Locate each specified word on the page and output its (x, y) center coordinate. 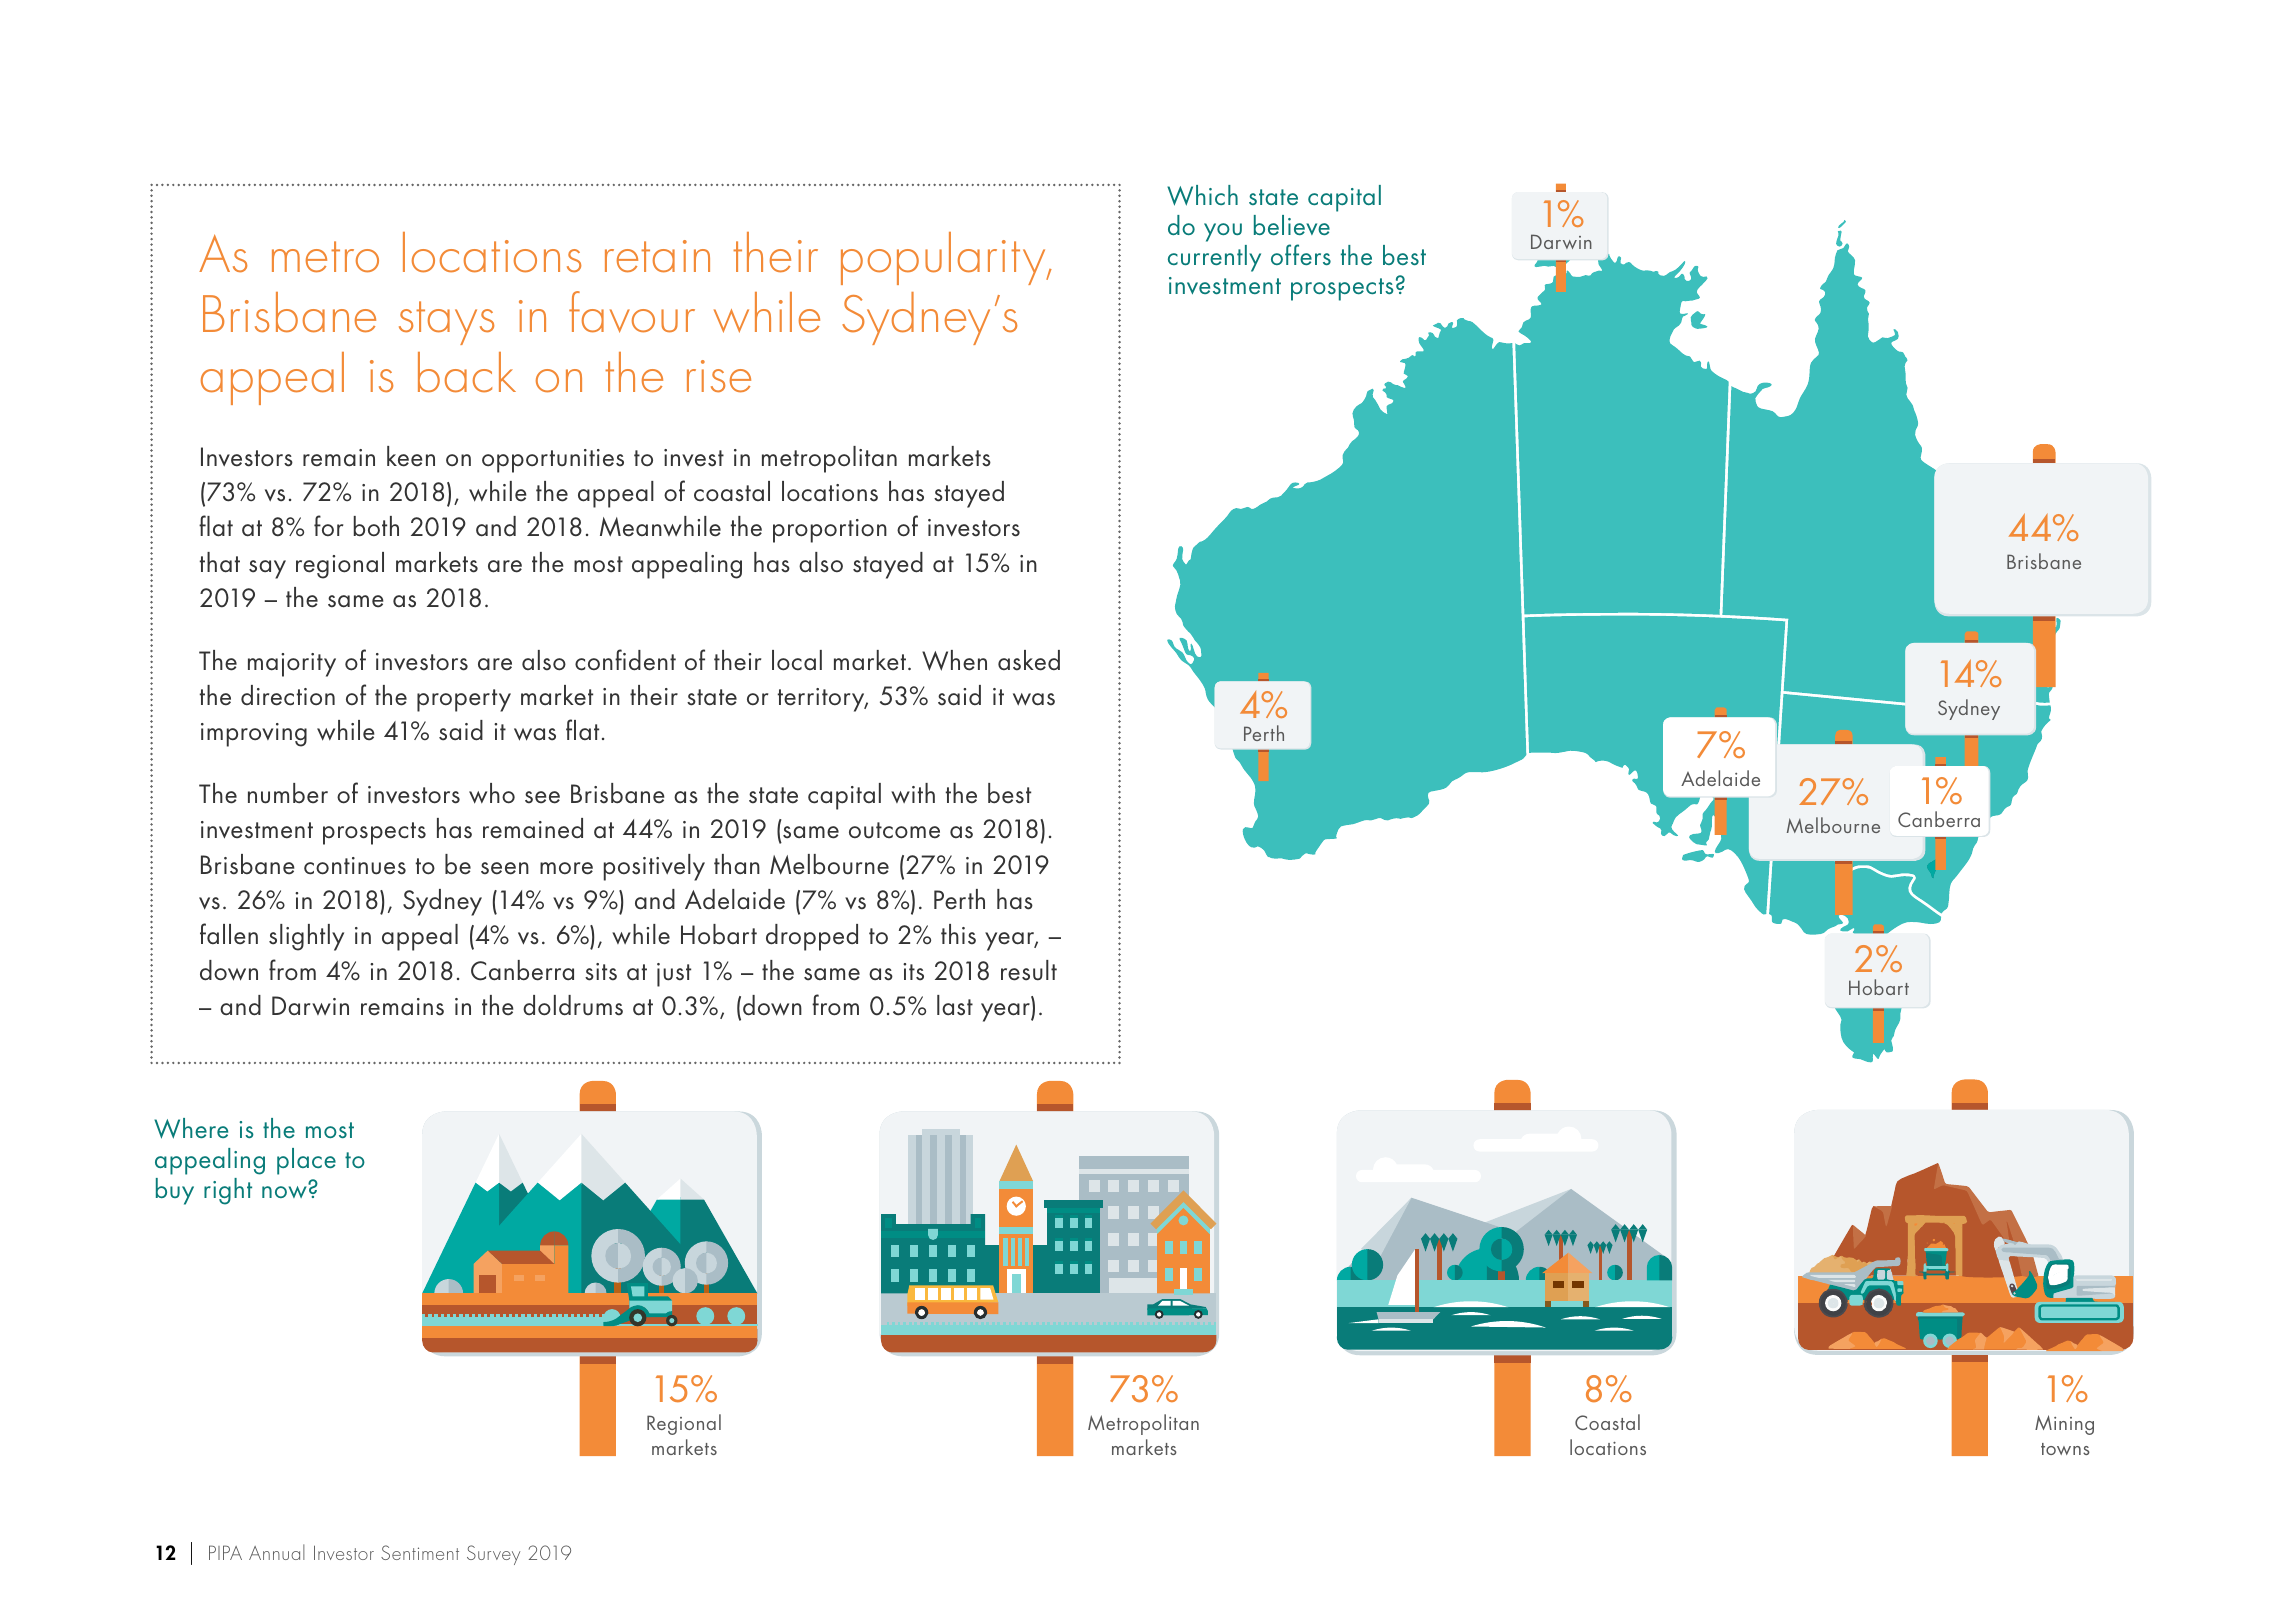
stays (446, 323)
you (1223, 232)
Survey (493, 1555)
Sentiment (420, 1552)
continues (355, 866)
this (958, 934)
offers (1301, 254)
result (1029, 970)
